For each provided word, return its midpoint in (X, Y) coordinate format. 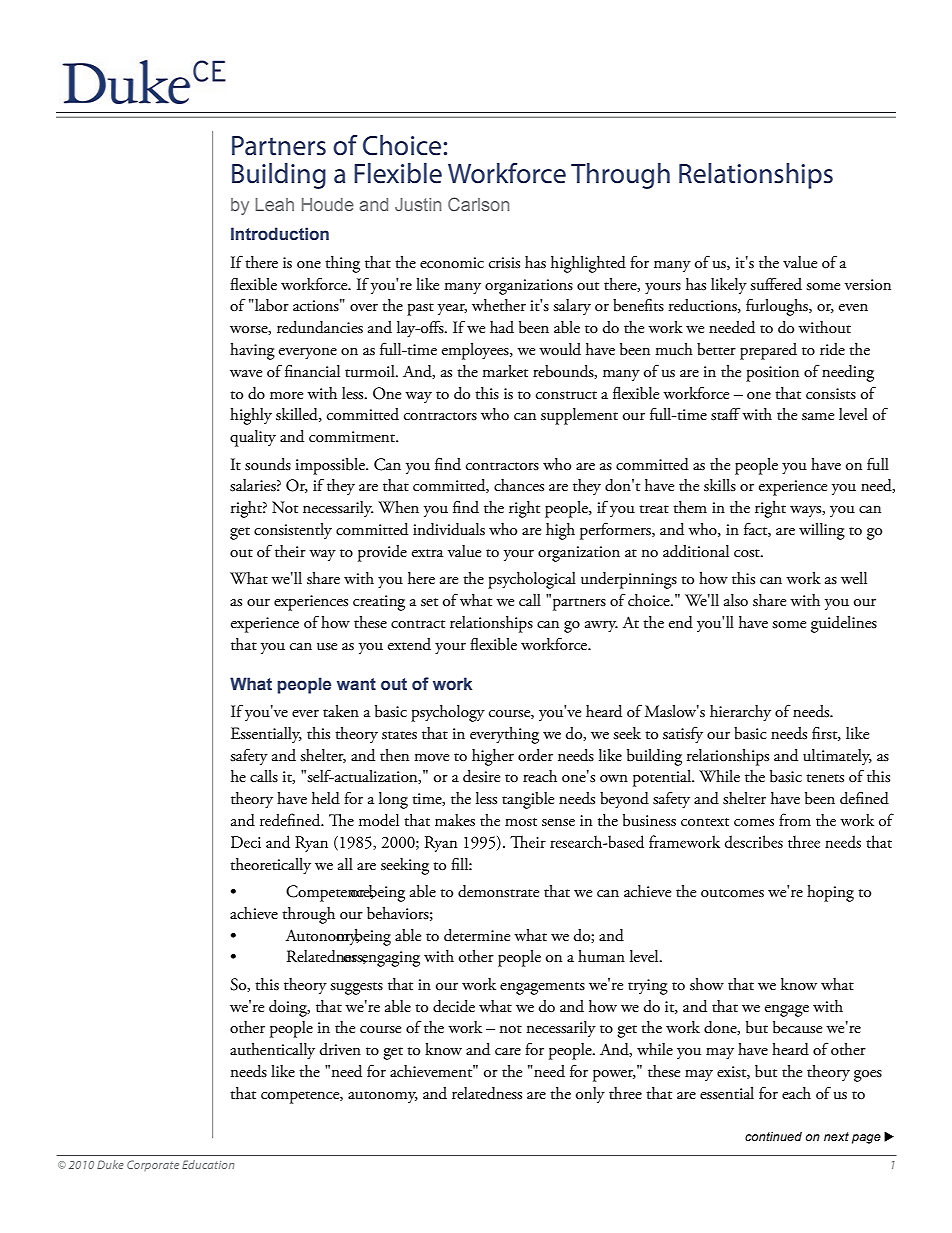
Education (208, 1164)
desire (481, 776)
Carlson (478, 204)
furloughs (778, 307)
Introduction (280, 234)
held (326, 798)
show (707, 984)
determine (477, 935)
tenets (825, 778)
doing (289, 1008)
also (736, 600)
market (505, 371)
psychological (532, 580)
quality (253, 438)
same (818, 417)
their (290, 551)
